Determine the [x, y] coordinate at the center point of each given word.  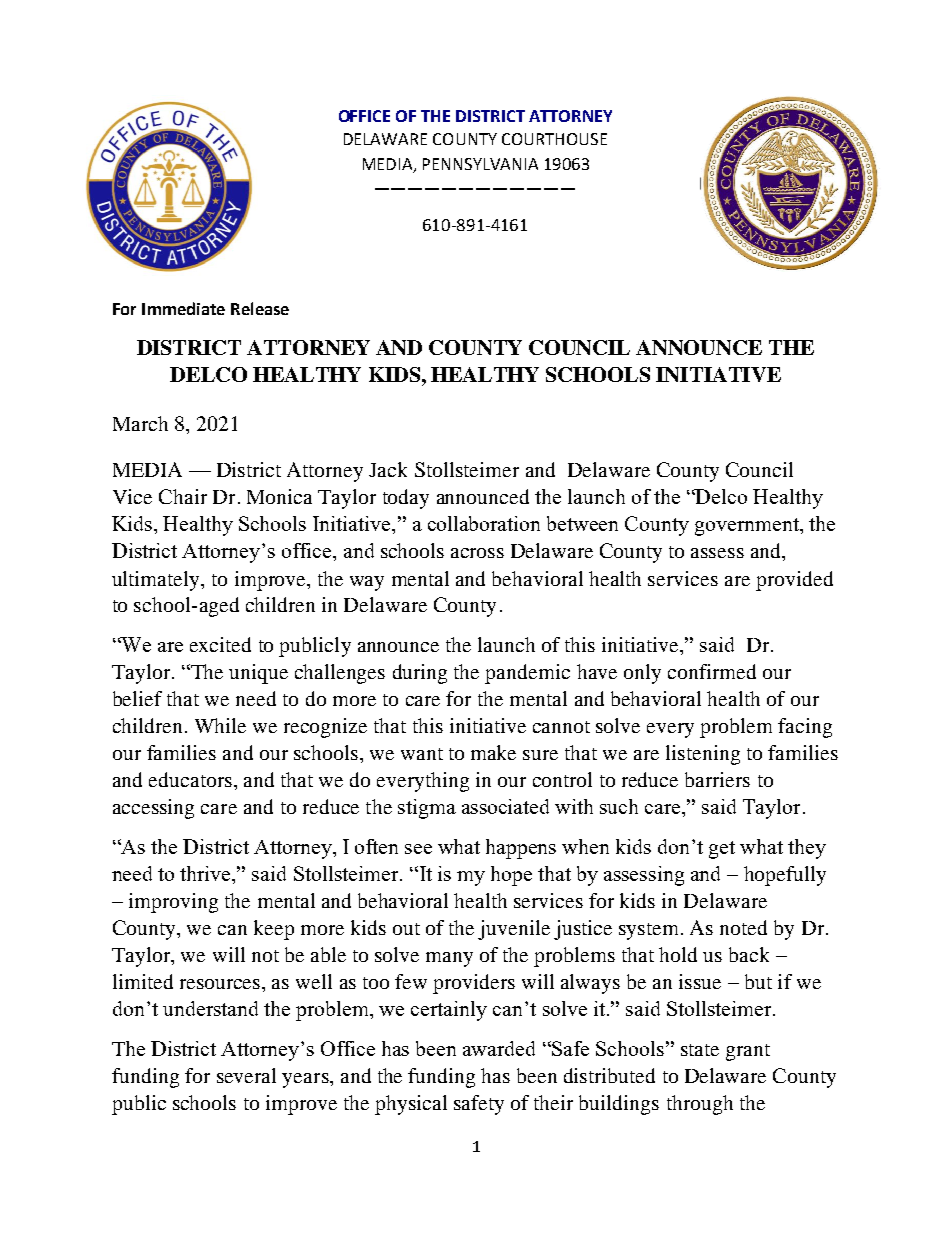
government [748, 527]
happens [521, 849]
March [140, 423]
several [246, 1075]
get [722, 850]
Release [260, 308]
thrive [207, 875]
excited [220, 644]
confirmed [712, 671]
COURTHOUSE [554, 139]
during [420, 674]
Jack [388, 469]
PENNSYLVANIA [480, 164]
